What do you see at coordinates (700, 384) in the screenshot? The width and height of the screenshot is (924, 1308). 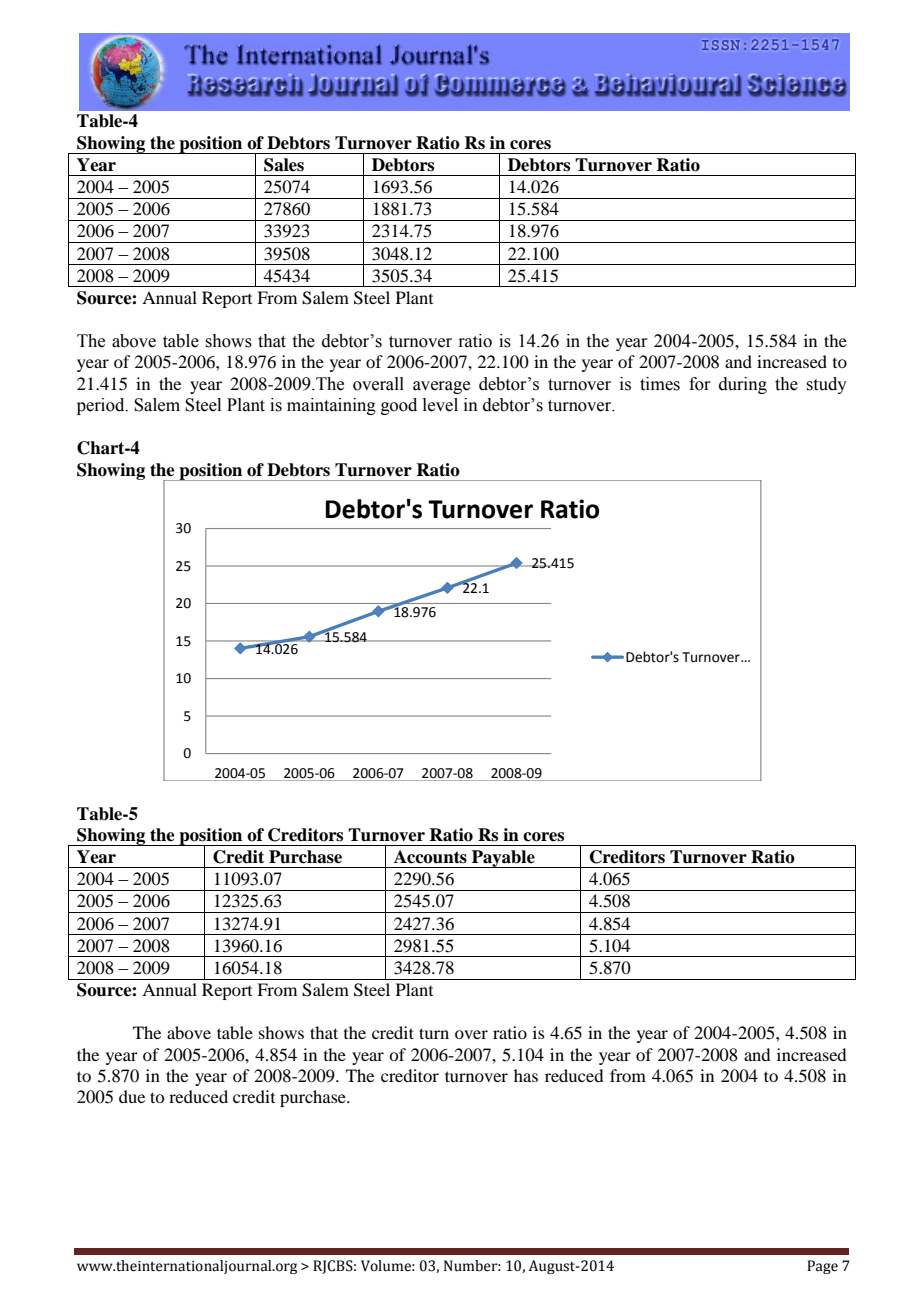 I see `for` at bounding box center [700, 384].
